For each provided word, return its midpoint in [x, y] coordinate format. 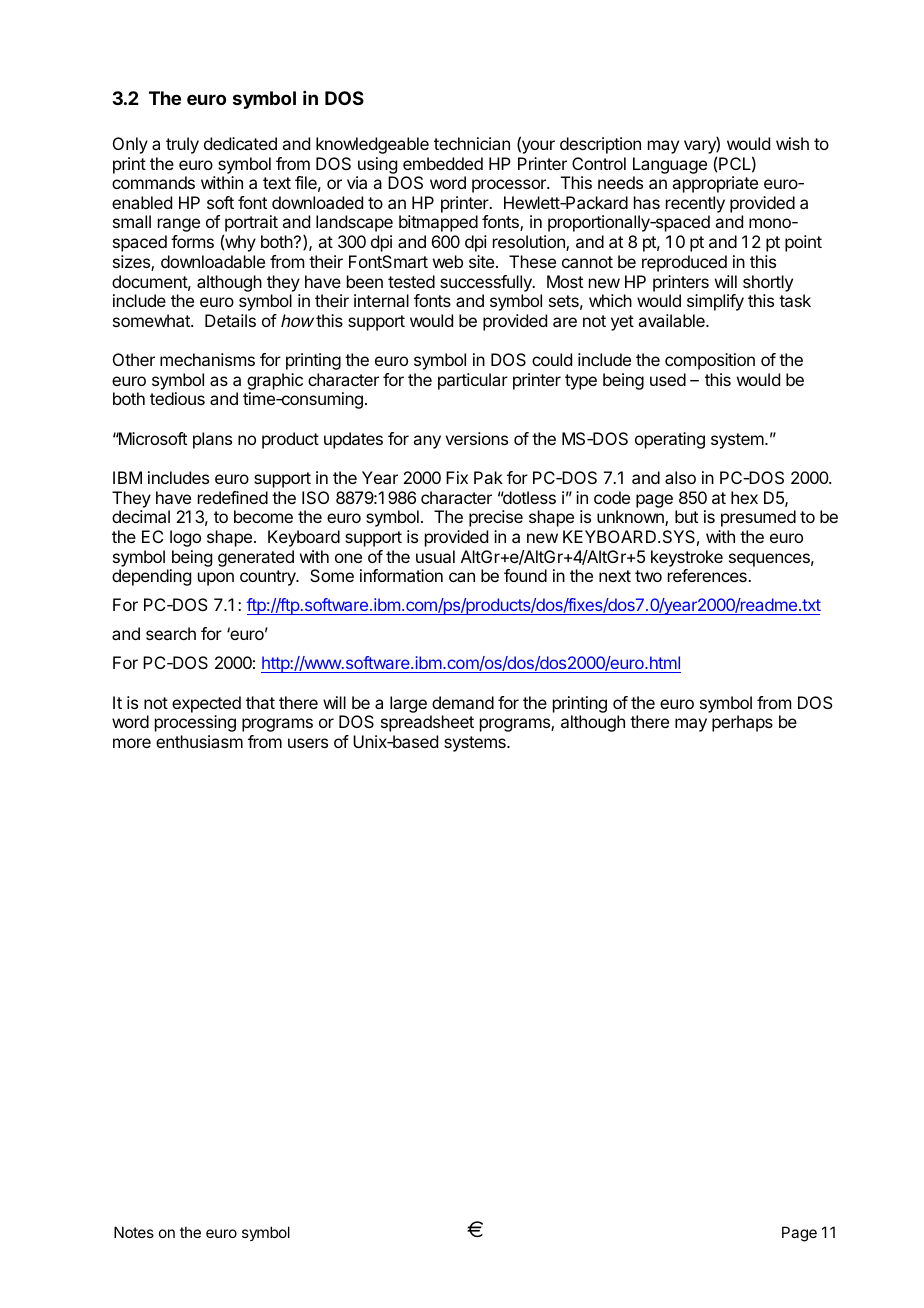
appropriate [715, 184]
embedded [443, 163]
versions [476, 438]
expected [206, 704]
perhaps [742, 723]
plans [212, 440]
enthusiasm [199, 741]
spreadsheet [427, 723]
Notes [134, 1232]
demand [463, 702]
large [408, 704]
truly [182, 145]
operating [670, 440]
